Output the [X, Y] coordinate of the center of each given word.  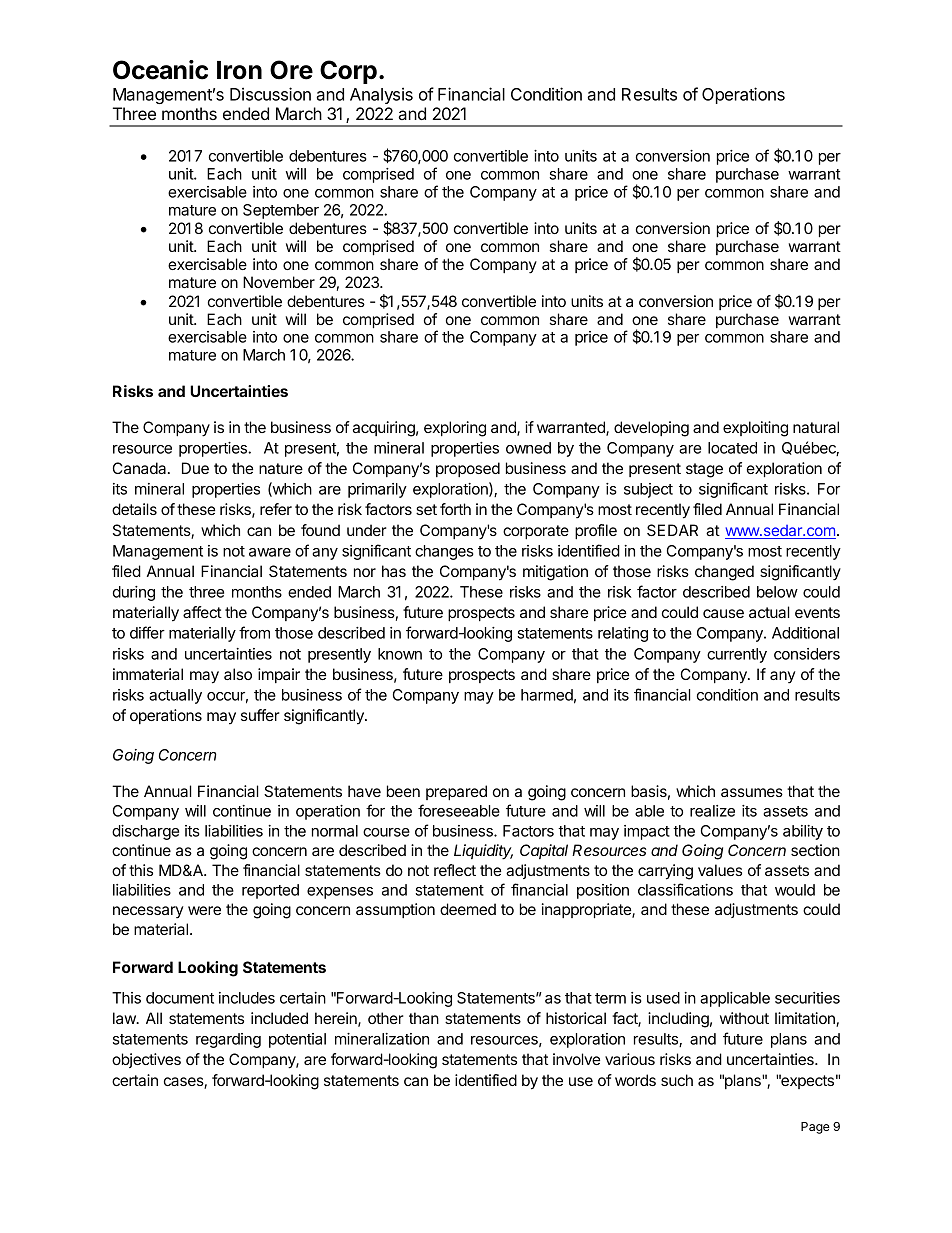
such [677, 1080]
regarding [228, 1040]
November [279, 282]
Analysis [381, 95]
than [424, 1018]
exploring [455, 429]
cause [723, 613]
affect [202, 612]
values [720, 870]
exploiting [755, 429]
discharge [145, 832]
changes [444, 552]
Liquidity [483, 852]
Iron [239, 70]
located [732, 448]
